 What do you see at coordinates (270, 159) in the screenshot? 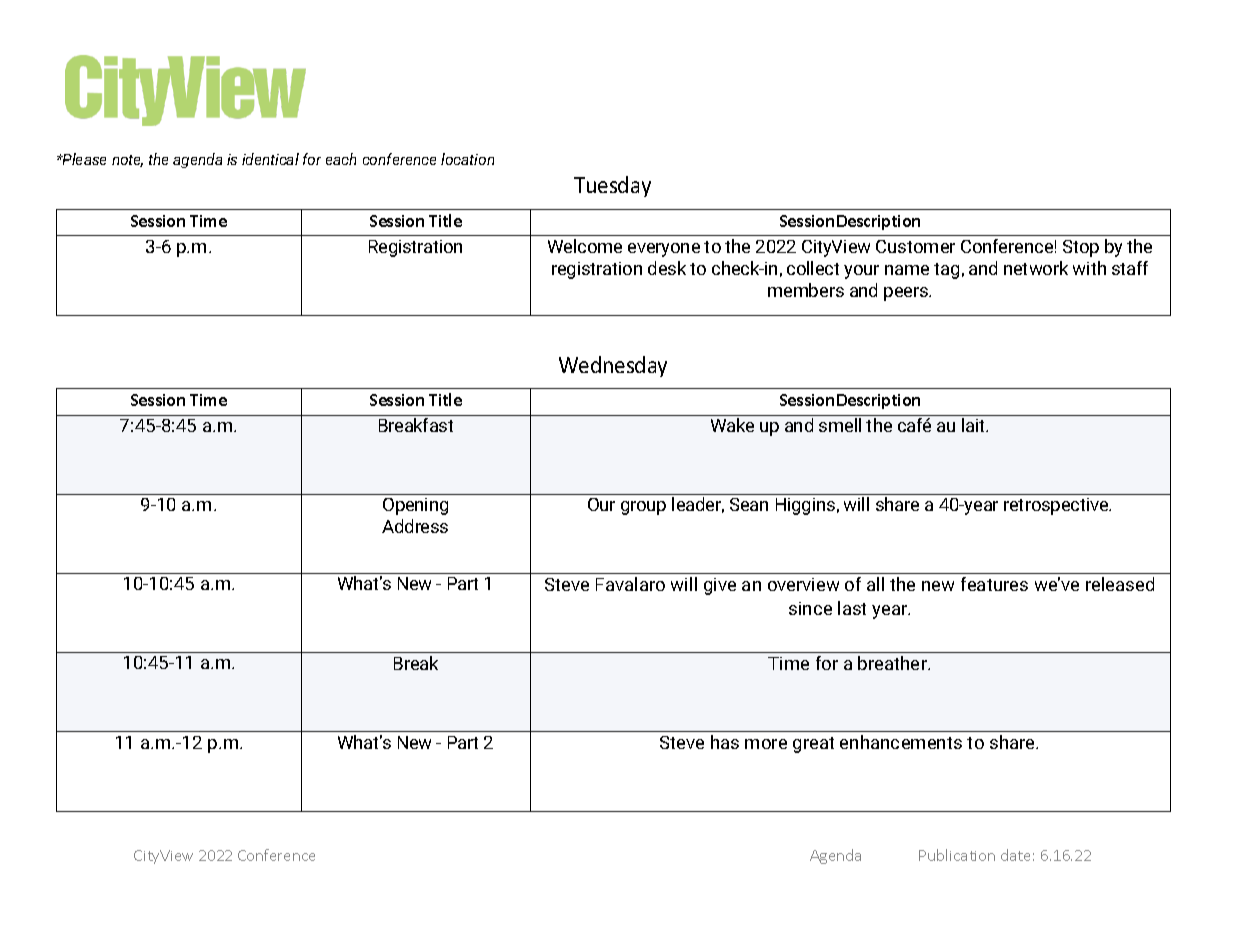
I see `identical` at bounding box center [270, 159].
